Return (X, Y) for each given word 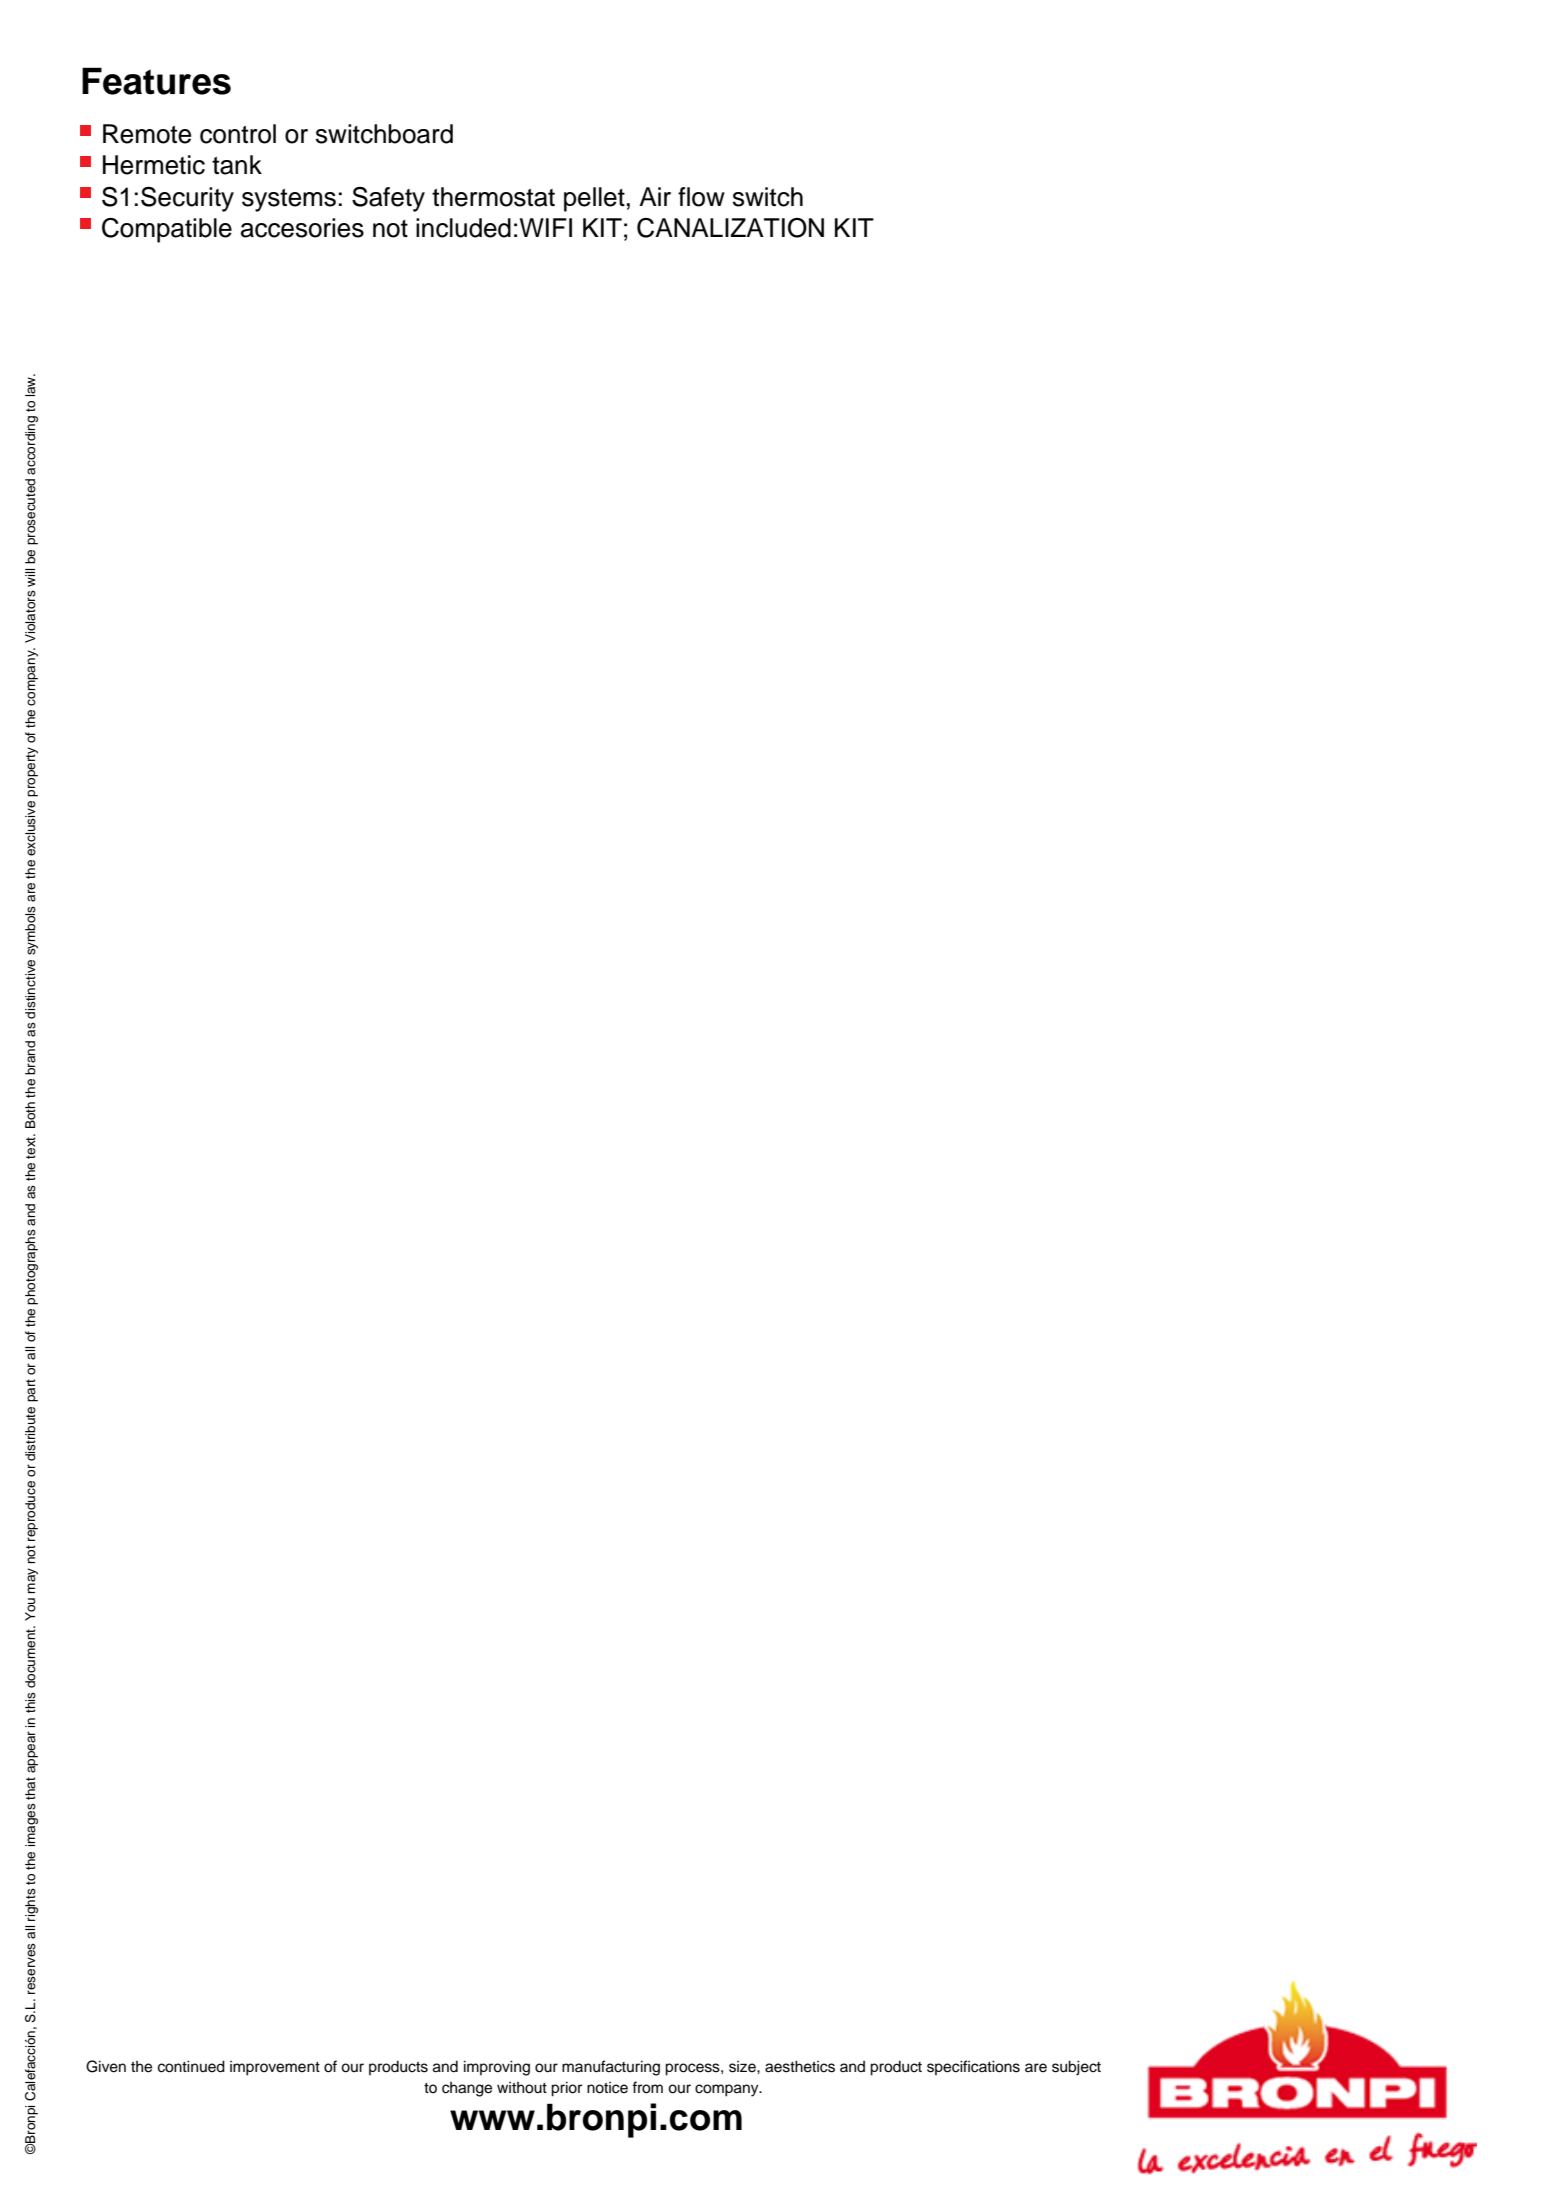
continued (191, 2066)
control (238, 134)
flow (701, 197)
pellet (594, 199)
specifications (973, 2067)
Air (655, 196)
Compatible (167, 230)
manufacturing (611, 2068)
